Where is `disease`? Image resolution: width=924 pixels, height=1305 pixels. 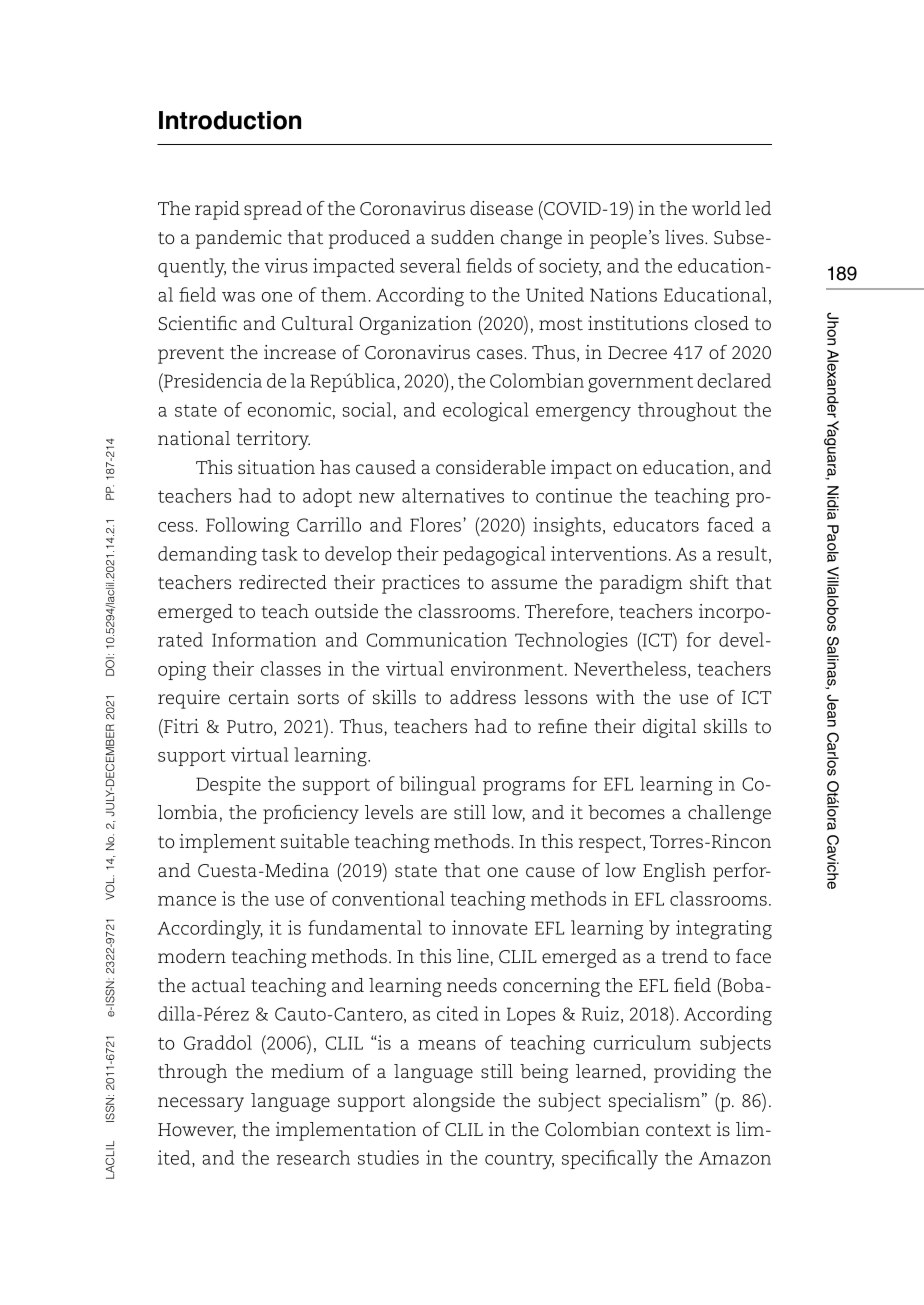 disease is located at coordinates (501, 208).
